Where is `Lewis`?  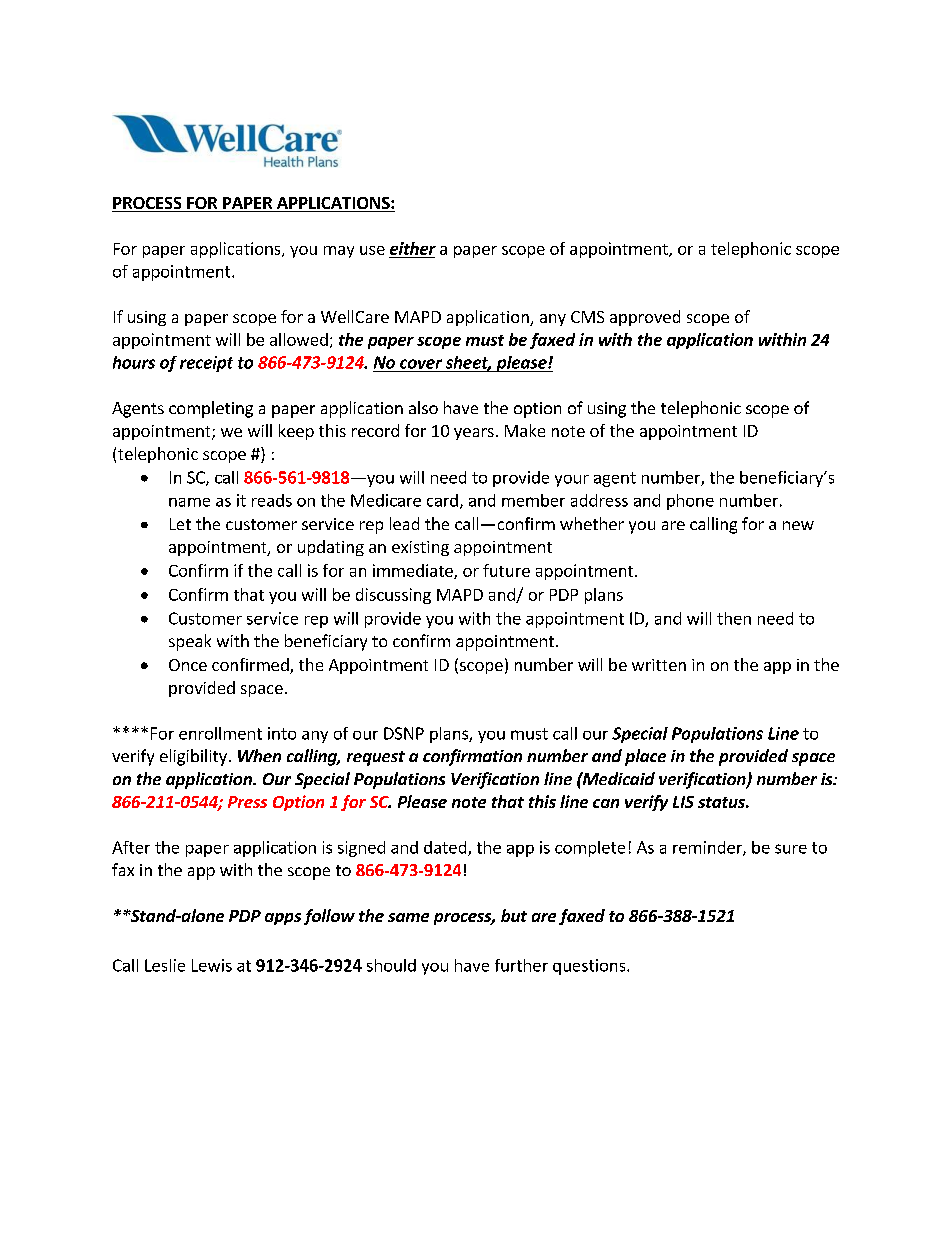
Lewis is located at coordinates (212, 965).
